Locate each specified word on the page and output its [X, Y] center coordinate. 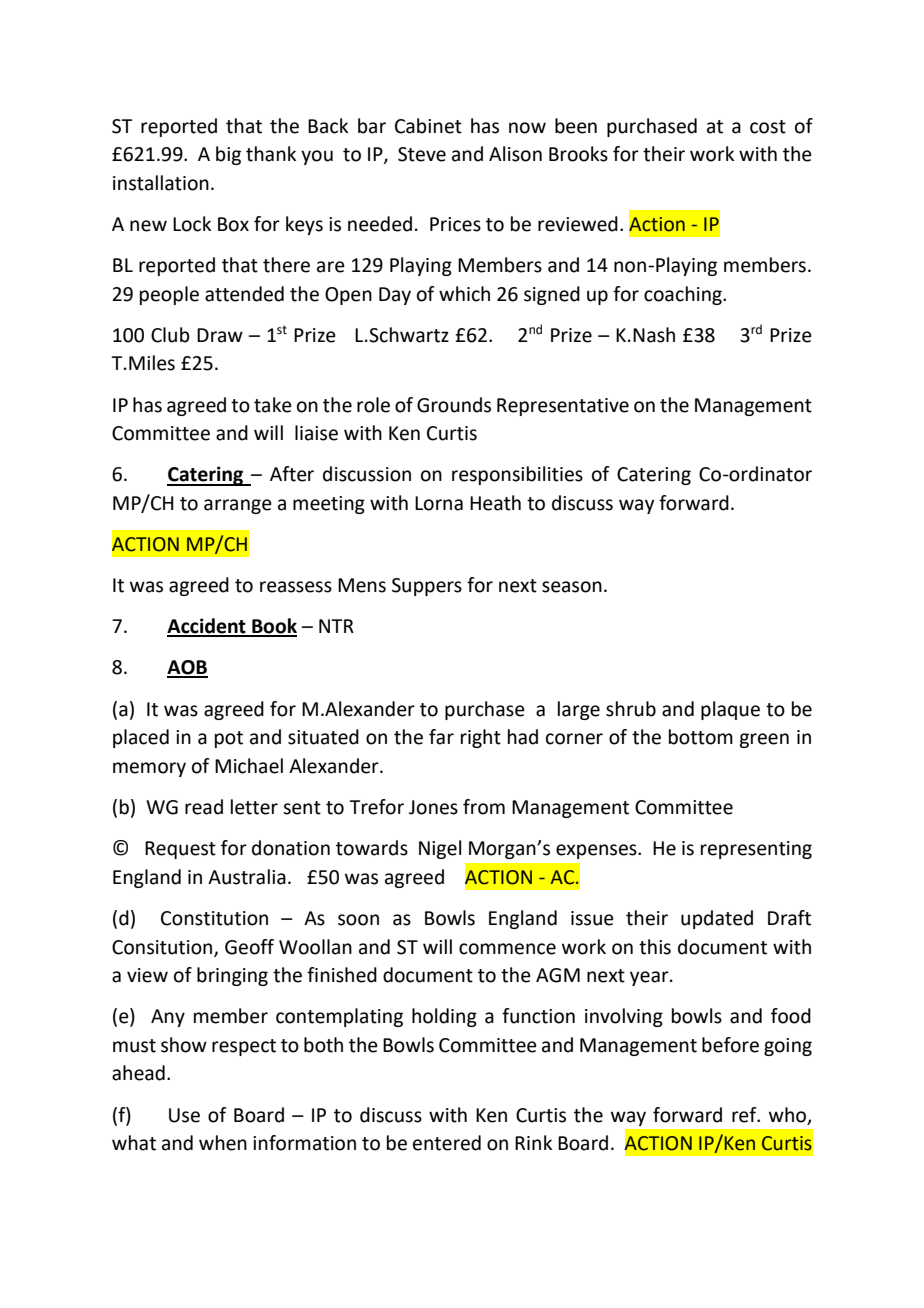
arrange [238, 506]
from [484, 807]
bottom [701, 737]
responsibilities [517, 475]
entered [447, 1143]
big [228, 155]
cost [768, 127]
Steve [422, 154]
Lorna [439, 503]
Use [184, 1115]
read [204, 807]
